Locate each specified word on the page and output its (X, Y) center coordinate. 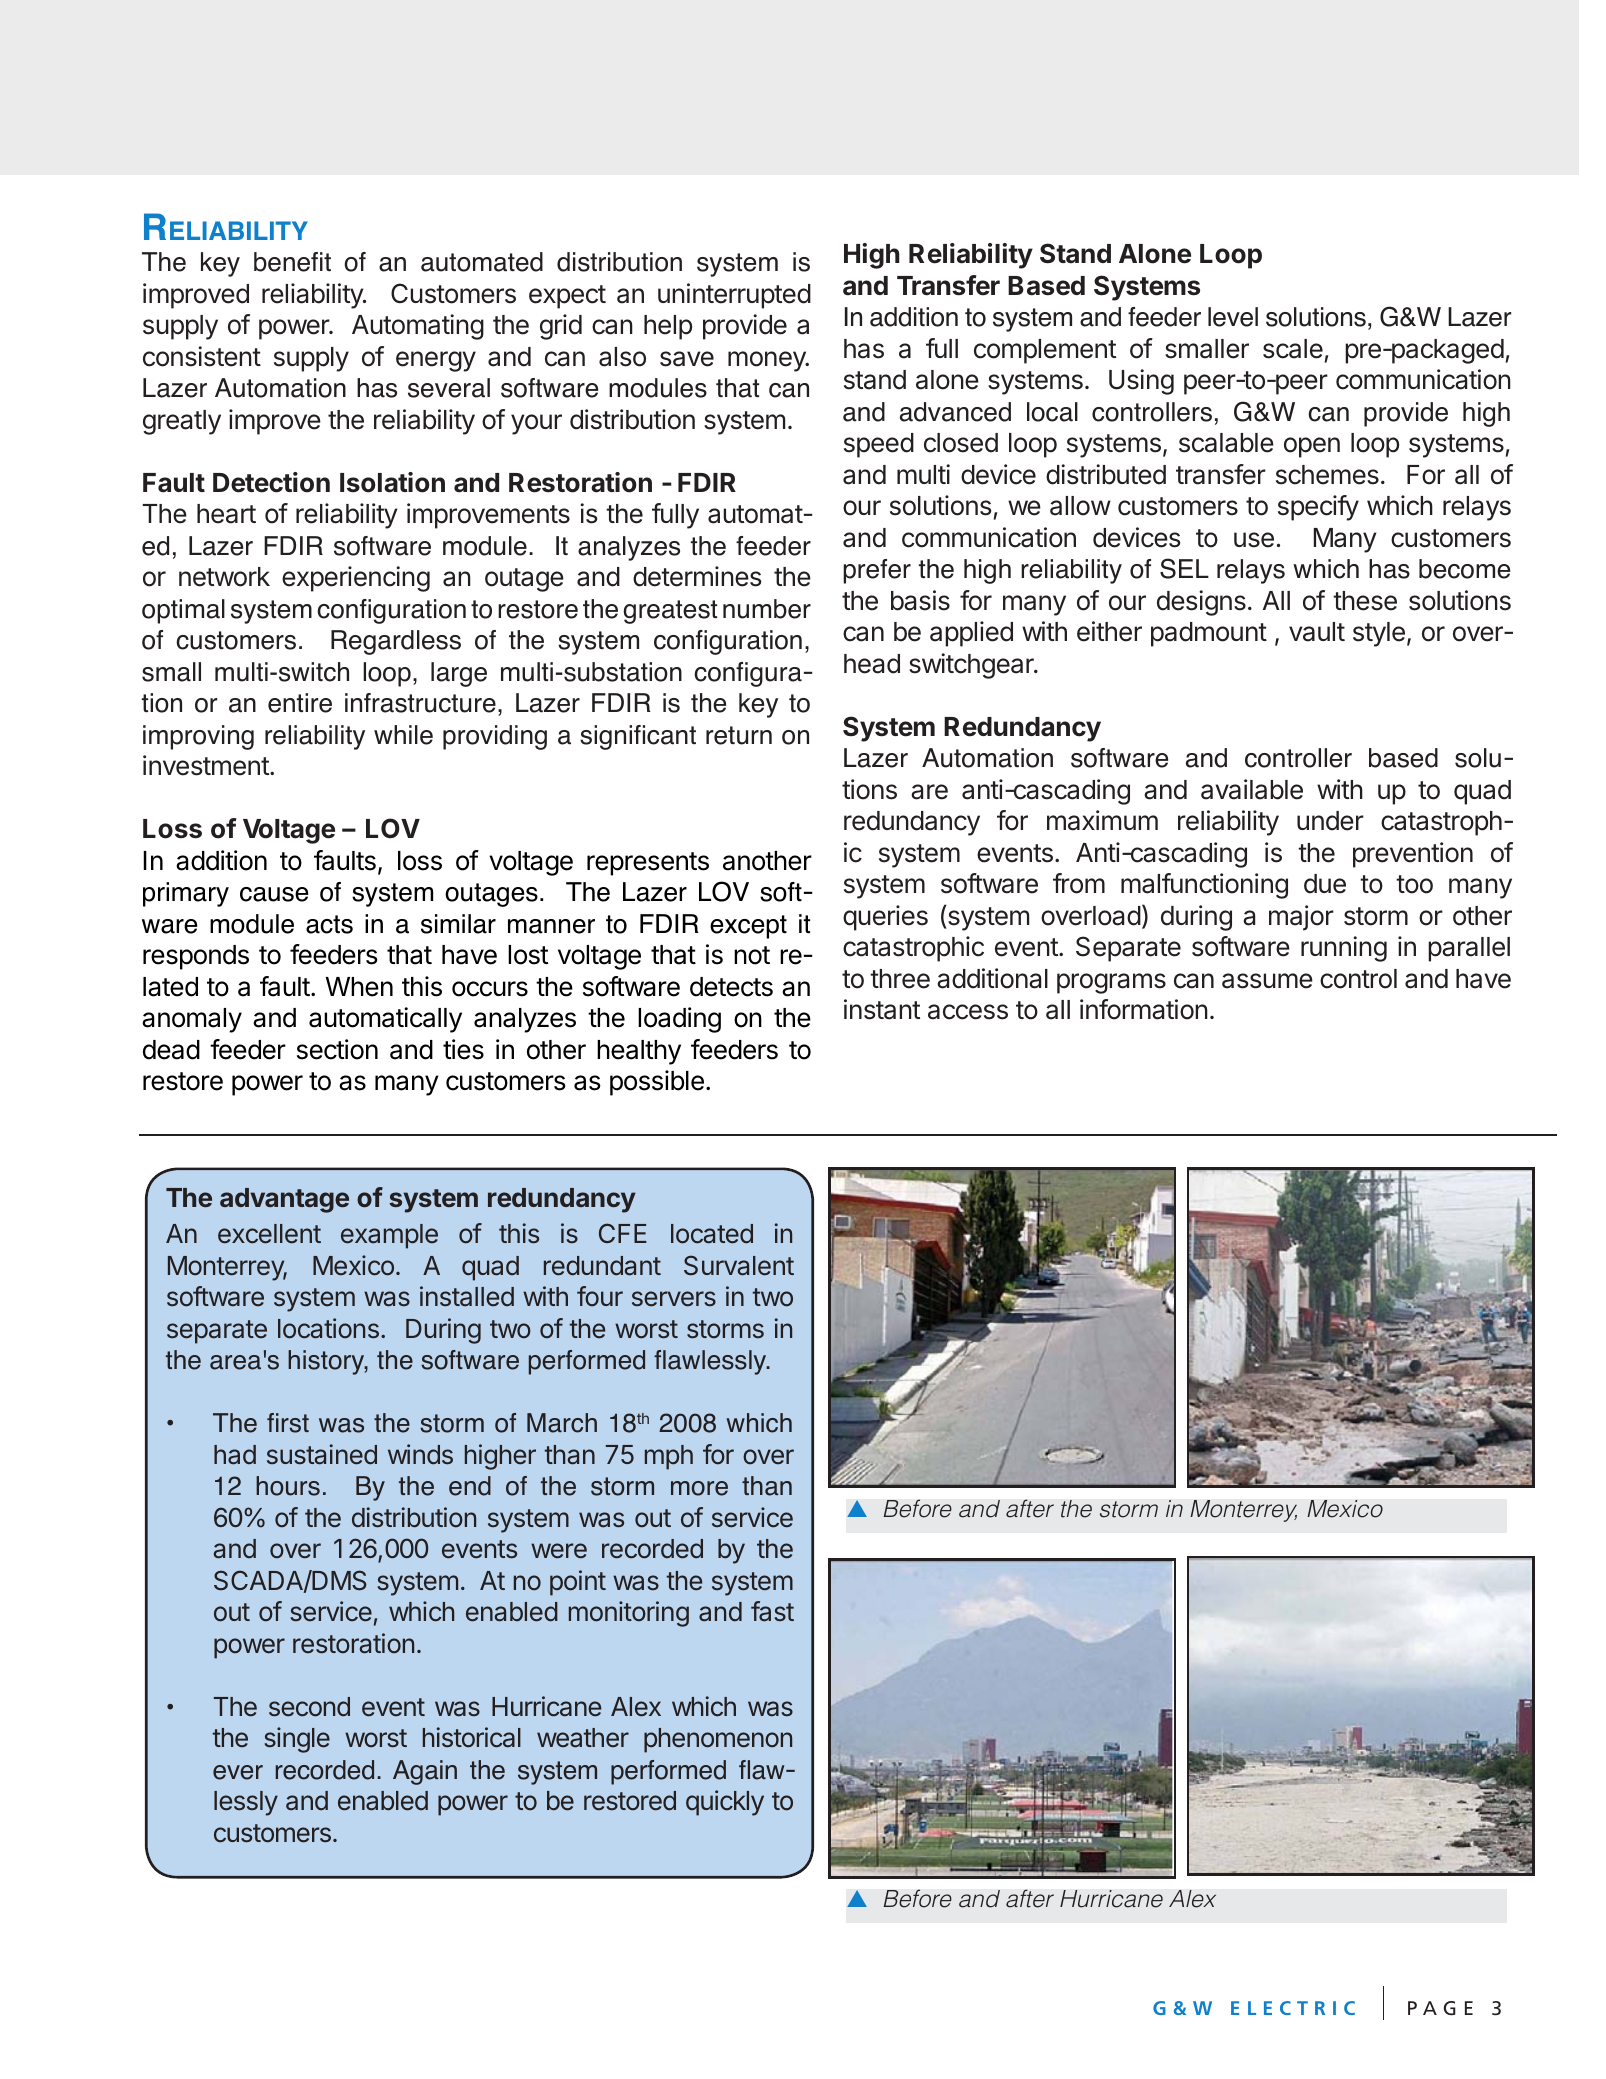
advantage (284, 1200)
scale (1293, 349)
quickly (725, 1803)
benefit (292, 262)
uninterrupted (734, 296)
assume (1267, 981)
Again (425, 1772)
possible (657, 1083)
